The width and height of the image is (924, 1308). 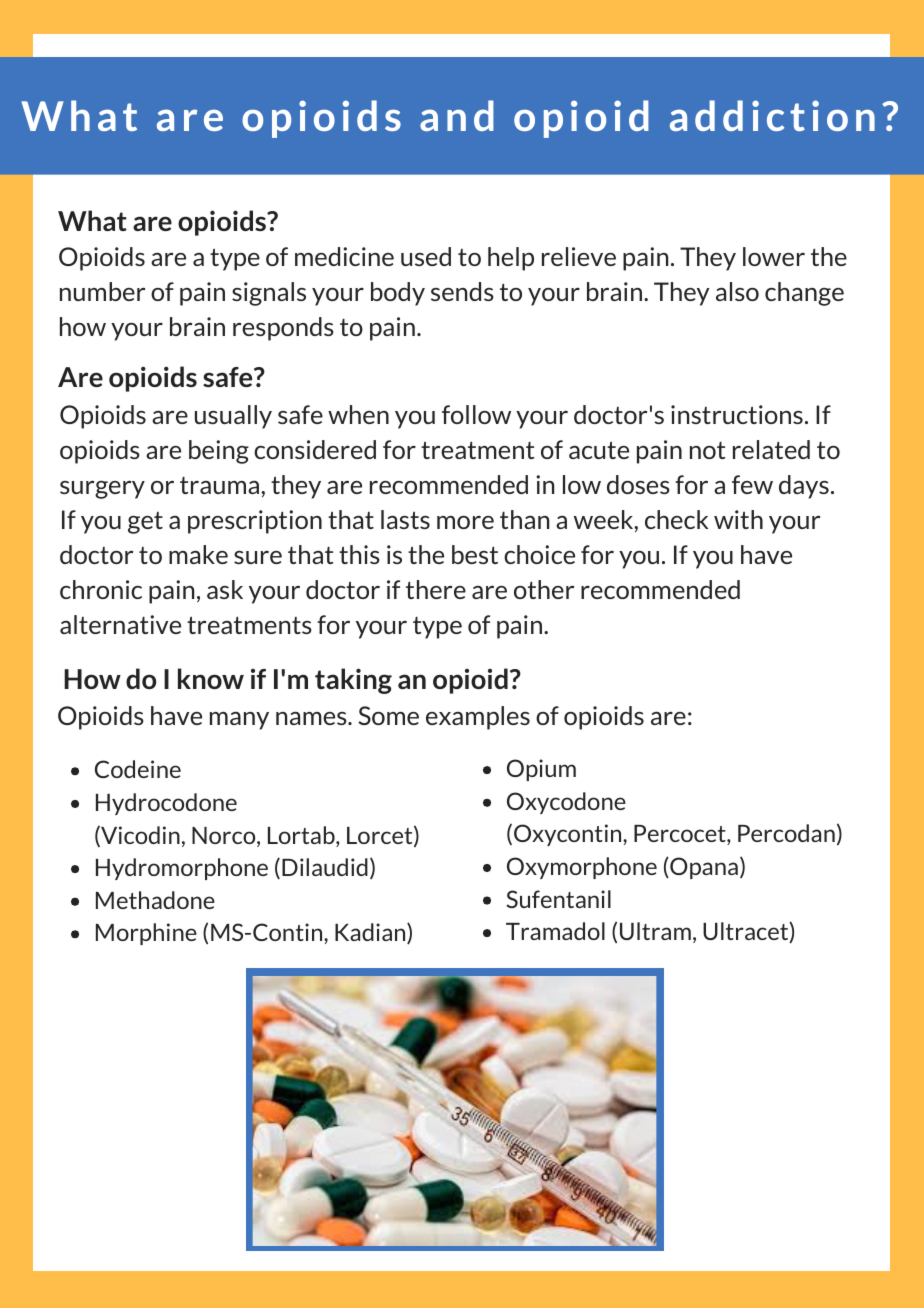 I want to click on Methadone, so click(x=155, y=900).
